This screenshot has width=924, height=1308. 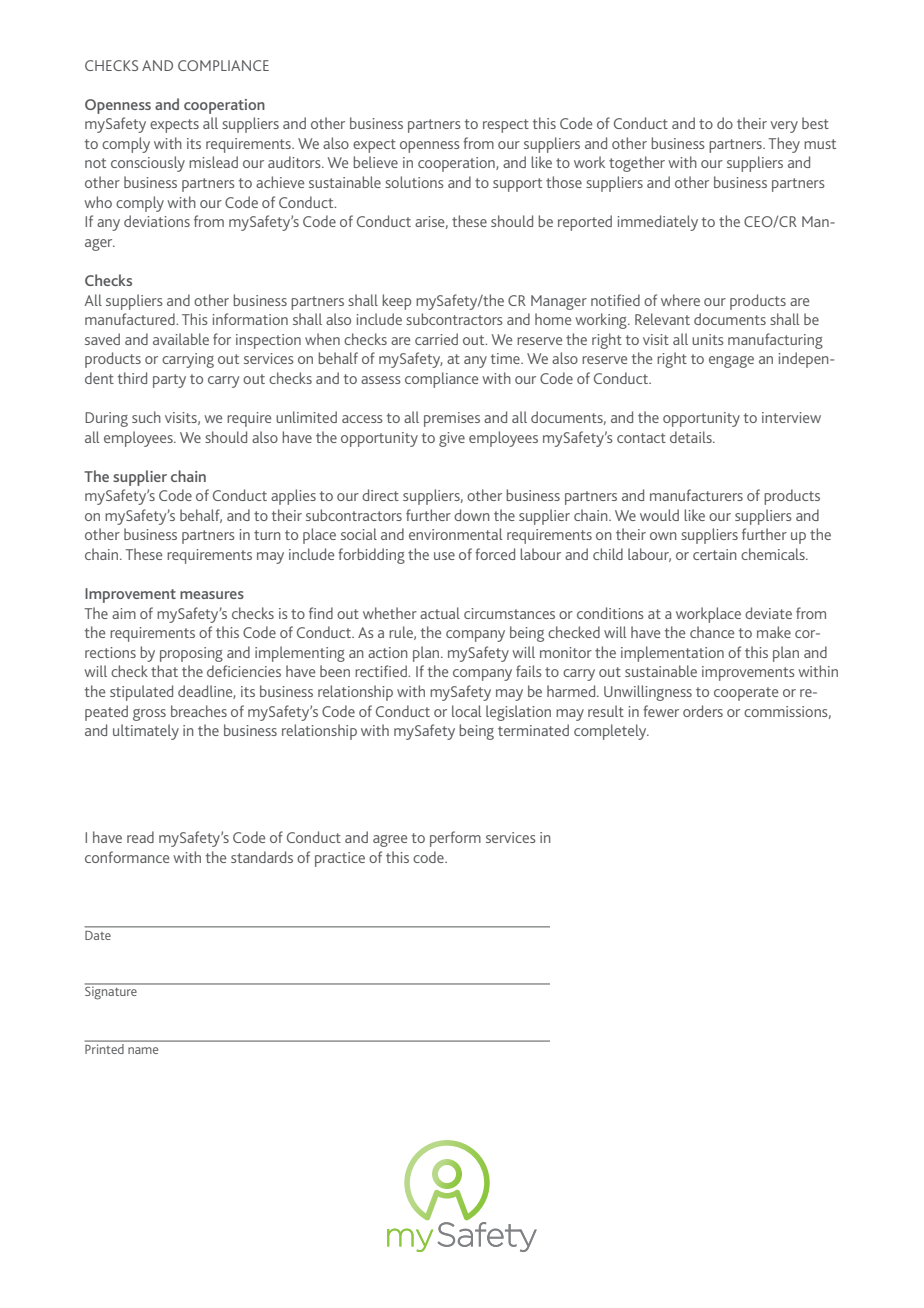 I want to click on name, so click(x=143, y=1050).
